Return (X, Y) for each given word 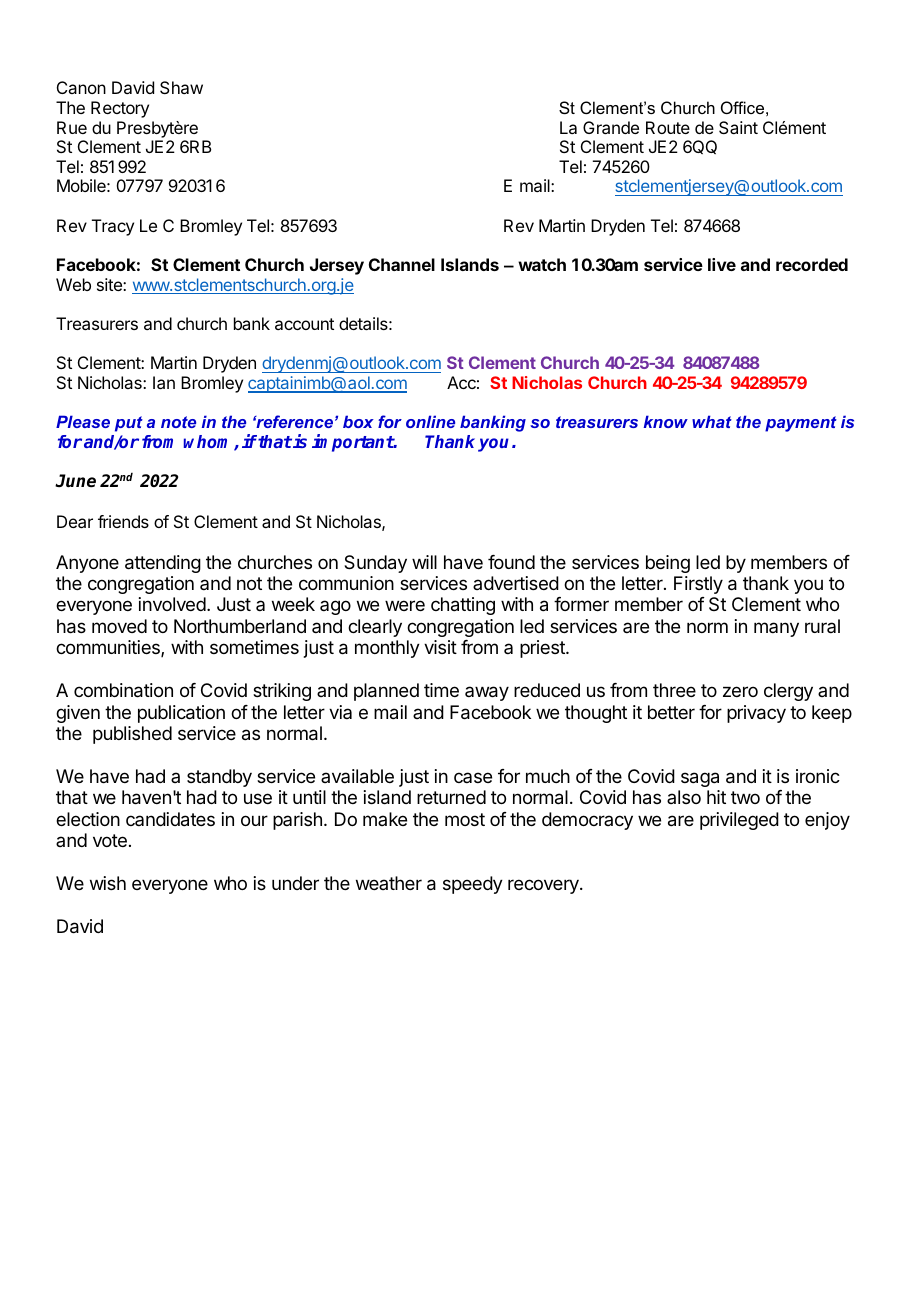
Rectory (120, 109)
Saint (738, 127)
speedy (473, 885)
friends (123, 521)
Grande (611, 127)
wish (108, 883)
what (712, 421)
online (430, 421)
